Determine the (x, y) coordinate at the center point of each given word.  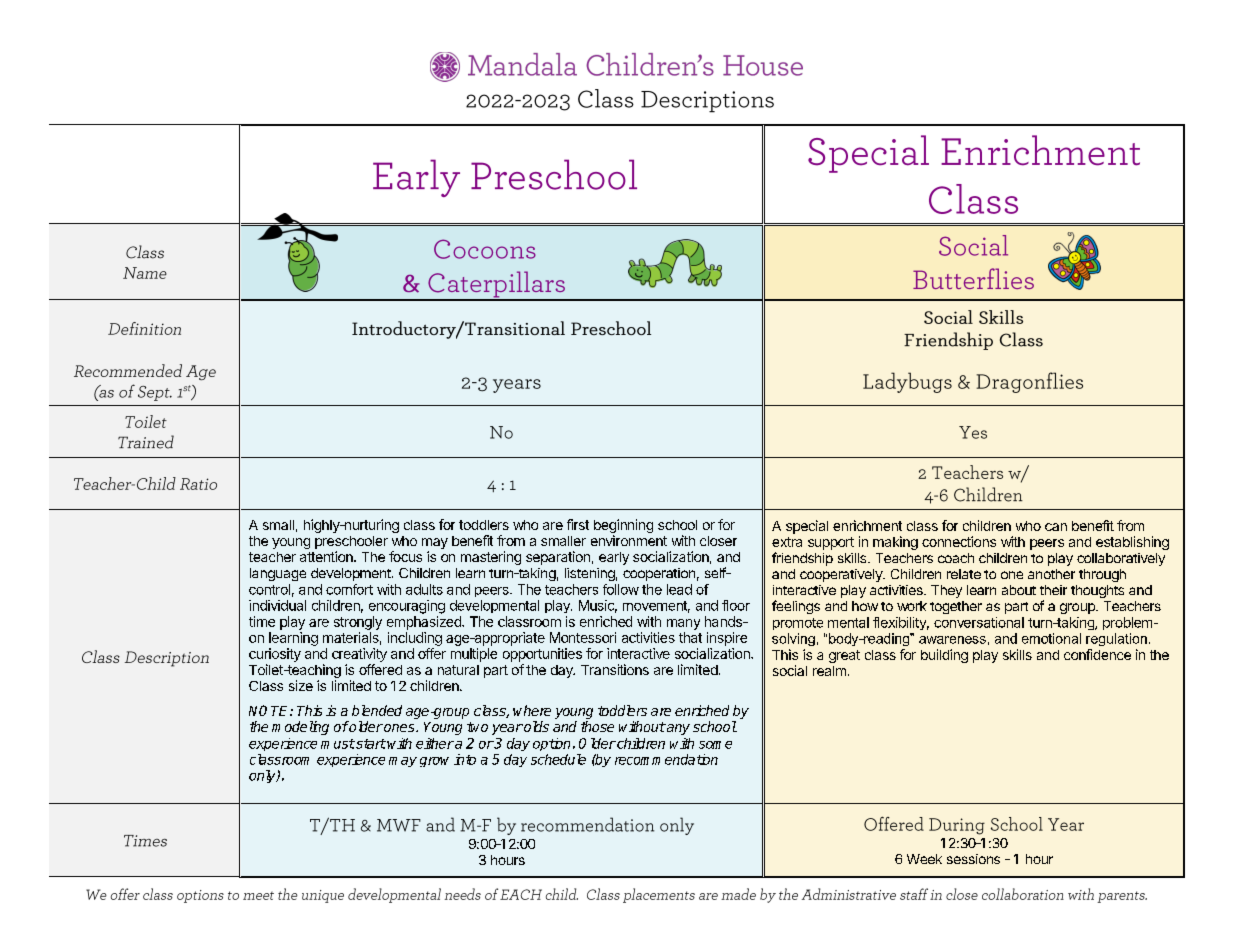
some (715, 745)
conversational (979, 622)
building (944, 656)
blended (377, 710)
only (263, 776)
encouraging (407, 607)
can (1056, 527)
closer (718, 541)
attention (327, 556)
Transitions (615, 669)
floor (736, 605)
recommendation (666, 759)
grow (434, 762)
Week (924, 859)
